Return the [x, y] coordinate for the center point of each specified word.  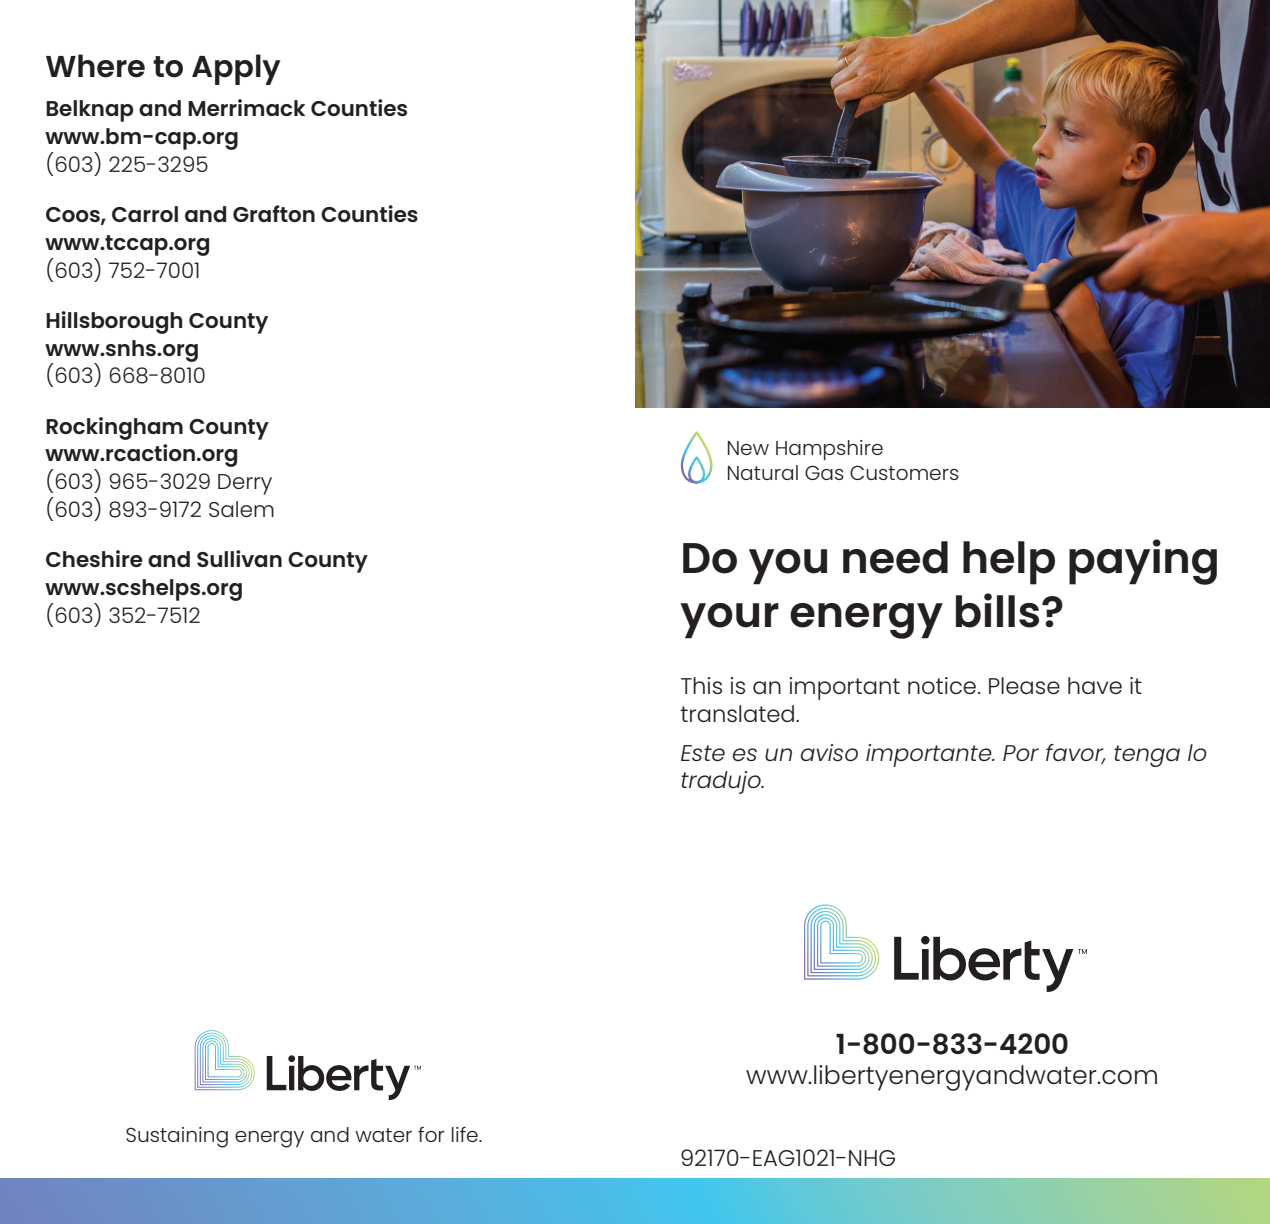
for [431, 1134]
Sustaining [177, 1137]
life [466, 1134]
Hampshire [829, 450]
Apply [236, 69]
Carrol [145, 214]
